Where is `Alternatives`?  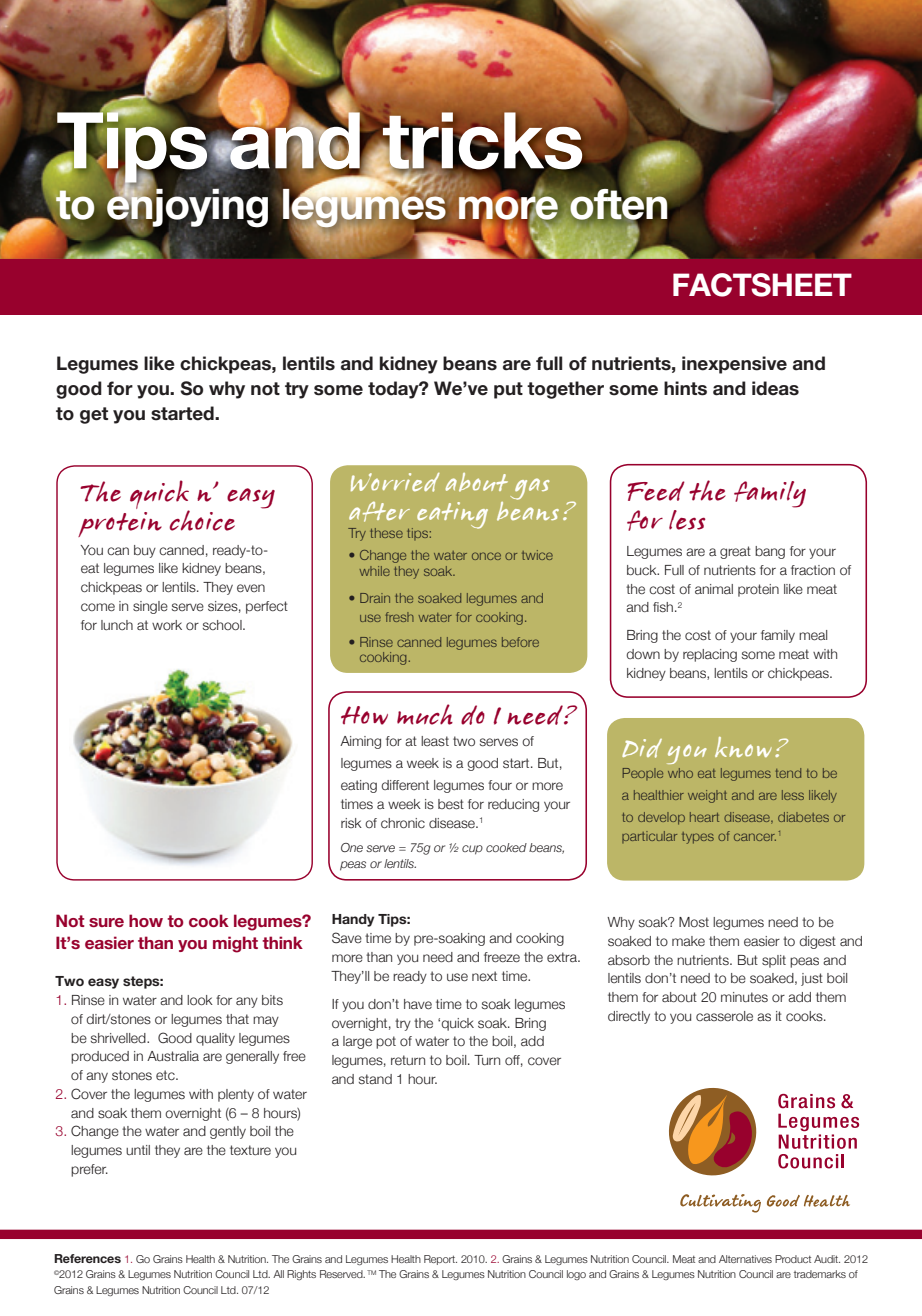 Alternatives is located at coordinates (745, 1259).
